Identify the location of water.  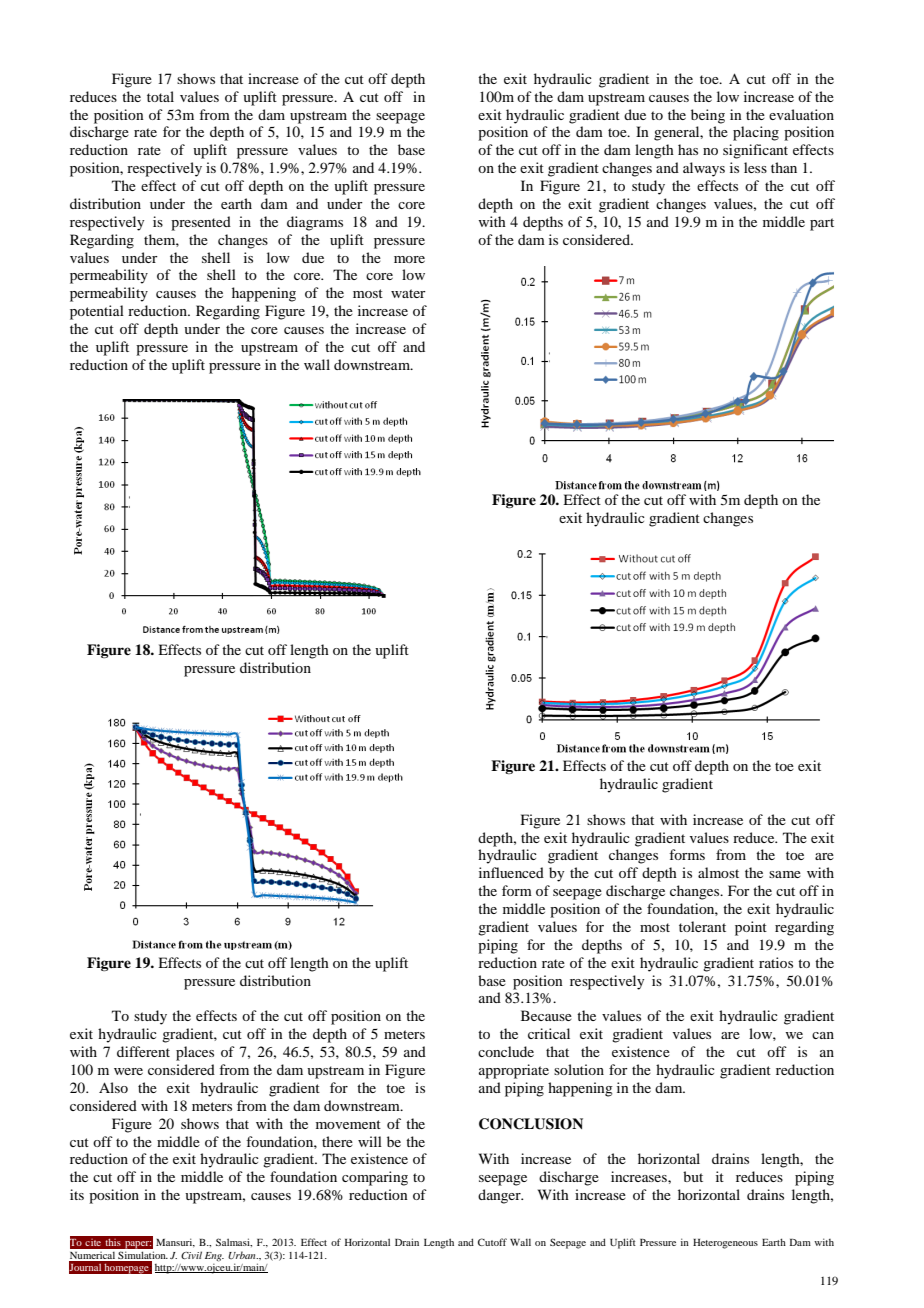
(408, 293).
